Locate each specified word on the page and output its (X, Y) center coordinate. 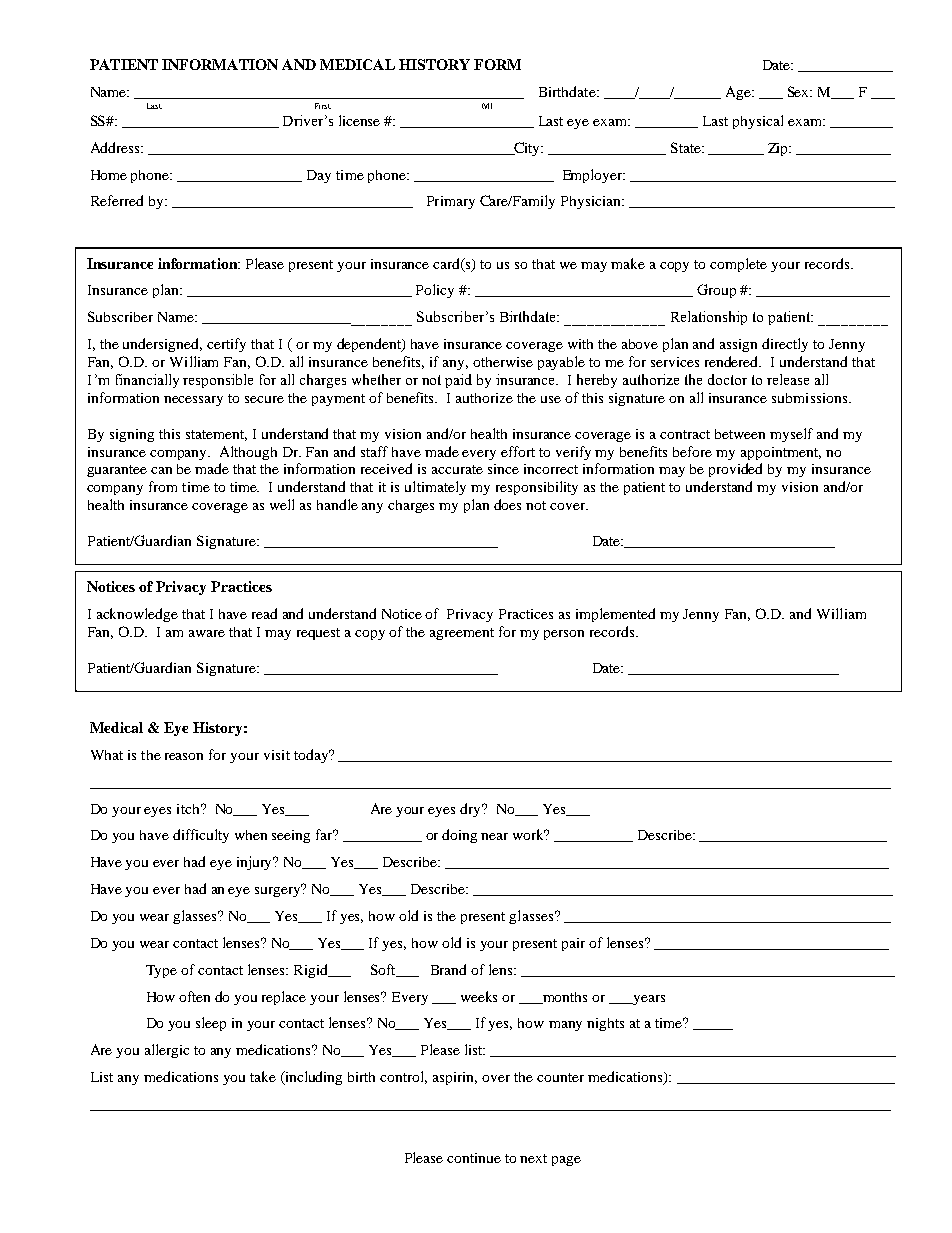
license (359, 120)
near (494, 836)
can (161, 470)
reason (184, 756)
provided (735, 470)
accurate (457, 469)
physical (758, 122)
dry (472, 810)
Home (109, 175)
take (263, 1076)
